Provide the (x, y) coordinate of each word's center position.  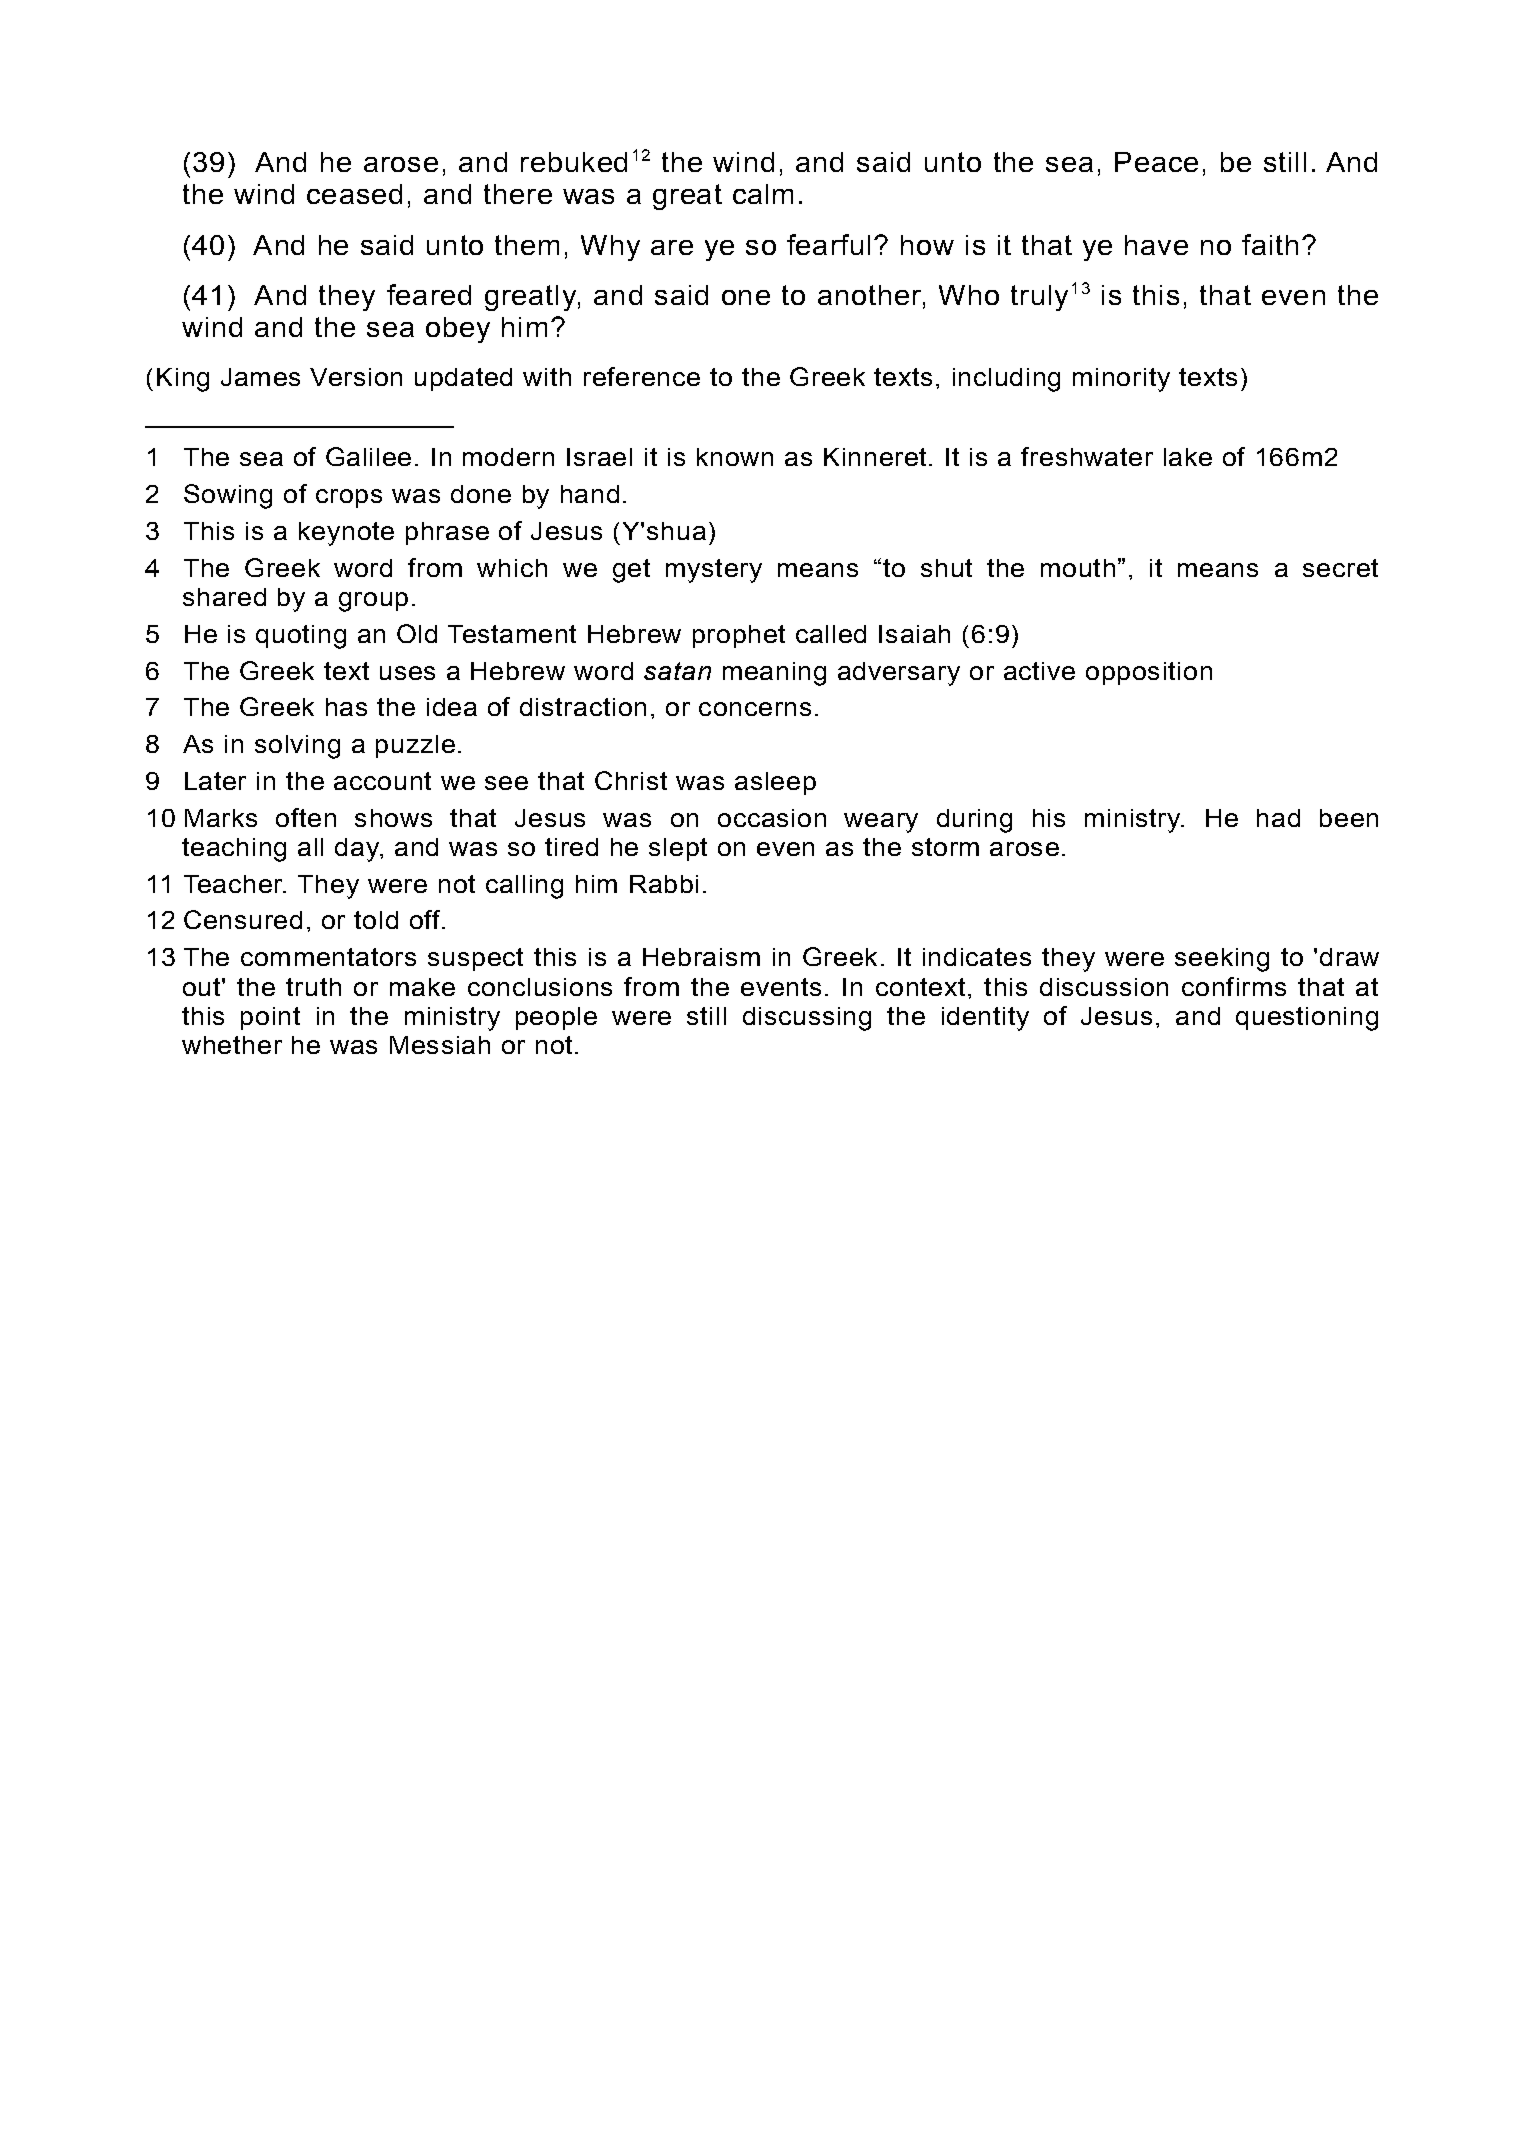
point (270, 1018)
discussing (807, 1019)
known (735, 457)
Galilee (368, 456)
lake (1188, 457)
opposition (1149, 673)
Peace (1156, 162)
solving (297, 747)
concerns (755, 709)
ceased (354, 194)
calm (763, 194)
